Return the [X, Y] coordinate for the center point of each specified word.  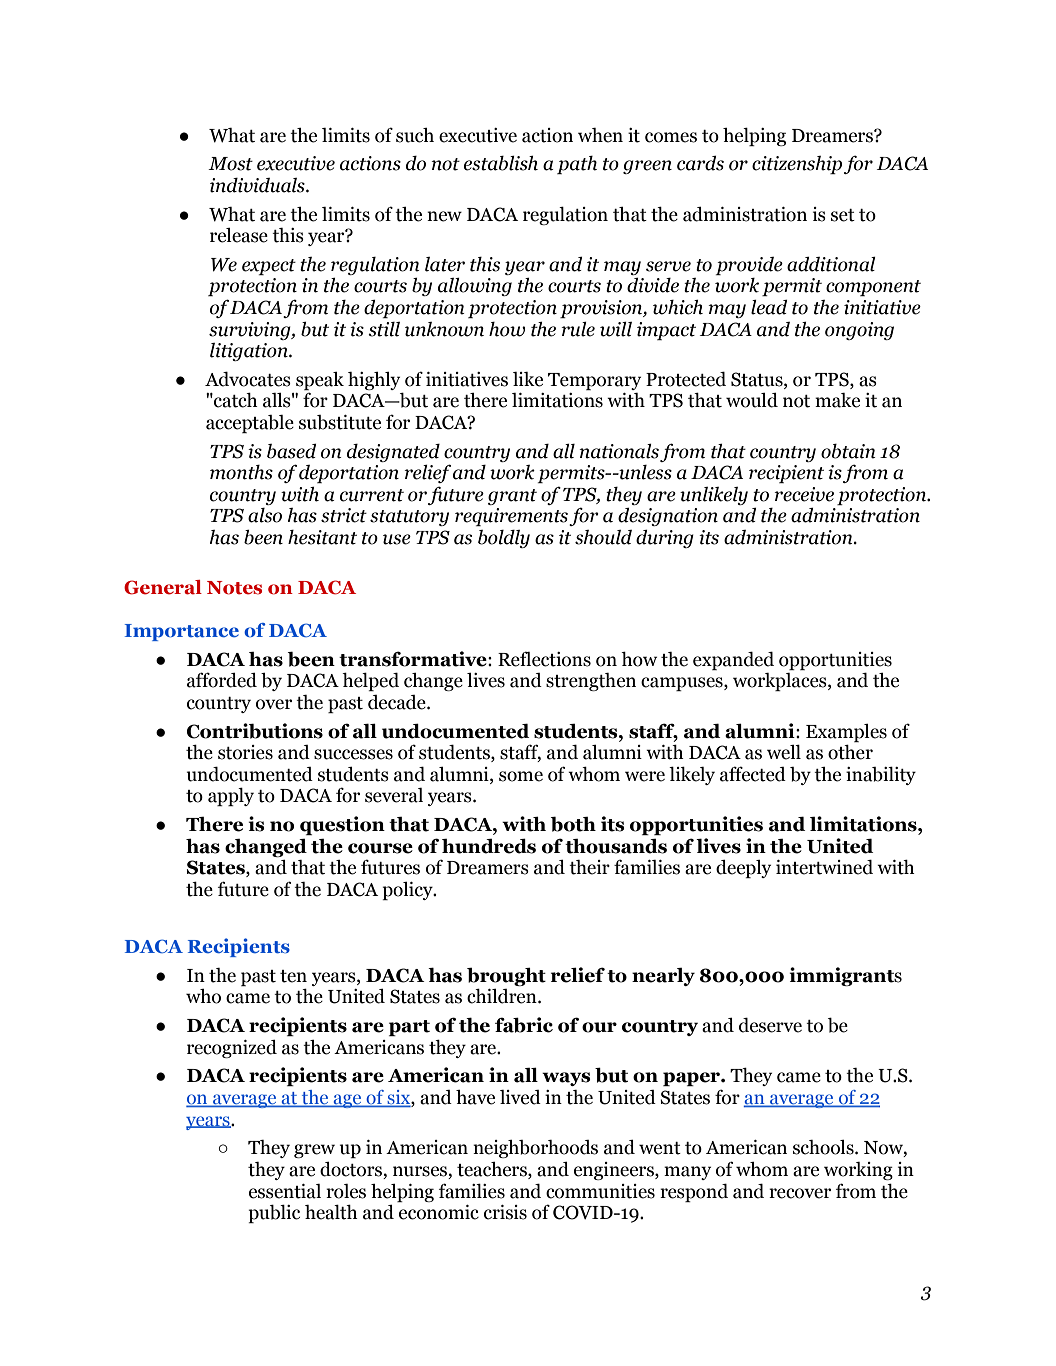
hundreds [489, 846]
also [265, 515]
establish [501, 163]
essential [285, 1191]
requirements [511, 517]
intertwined [824, 867]
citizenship [797, 165]
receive [804, 494]
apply [231, 797]
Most [230, 164]
